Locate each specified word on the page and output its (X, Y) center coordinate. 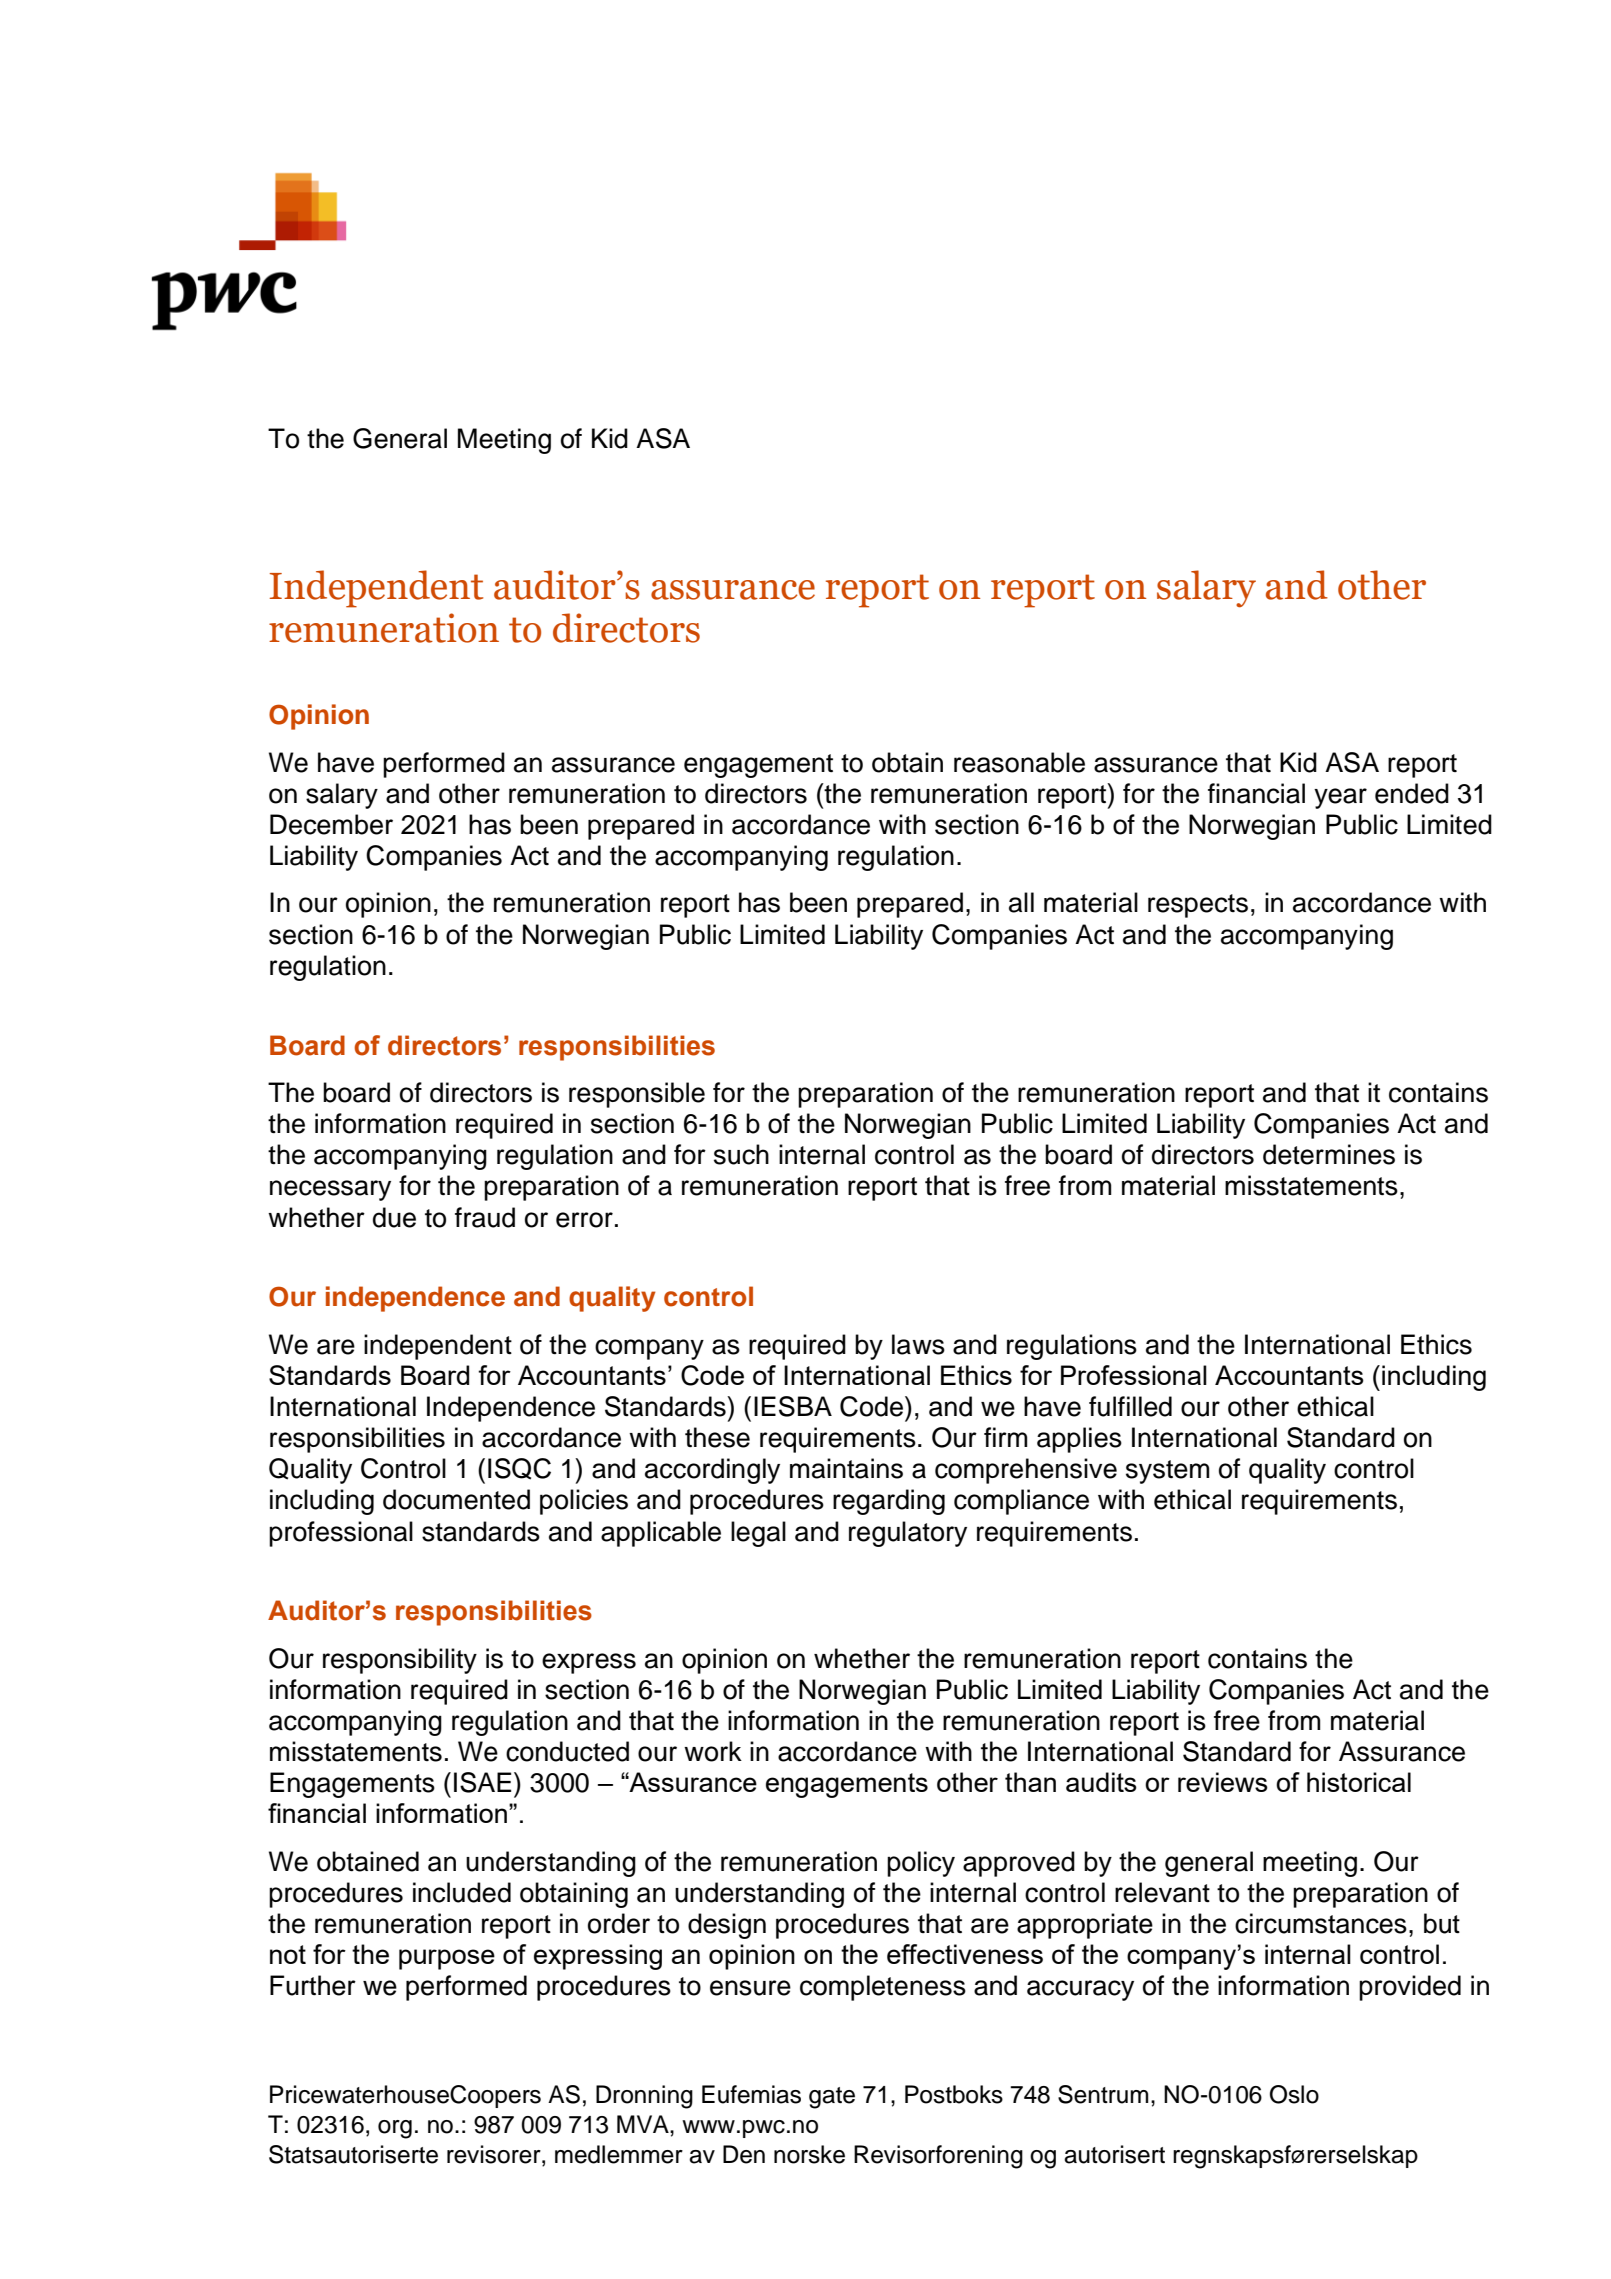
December (331, 824)
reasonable (1019, 762)
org (395, 2129)
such (741, 1154)
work (713, 1751)
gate (832, 2098)
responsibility (400, 1661)
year (1340, 798)
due (394, 1217)
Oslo (1294, 2094)
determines (1329, 1154)
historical (1359, 1782)
